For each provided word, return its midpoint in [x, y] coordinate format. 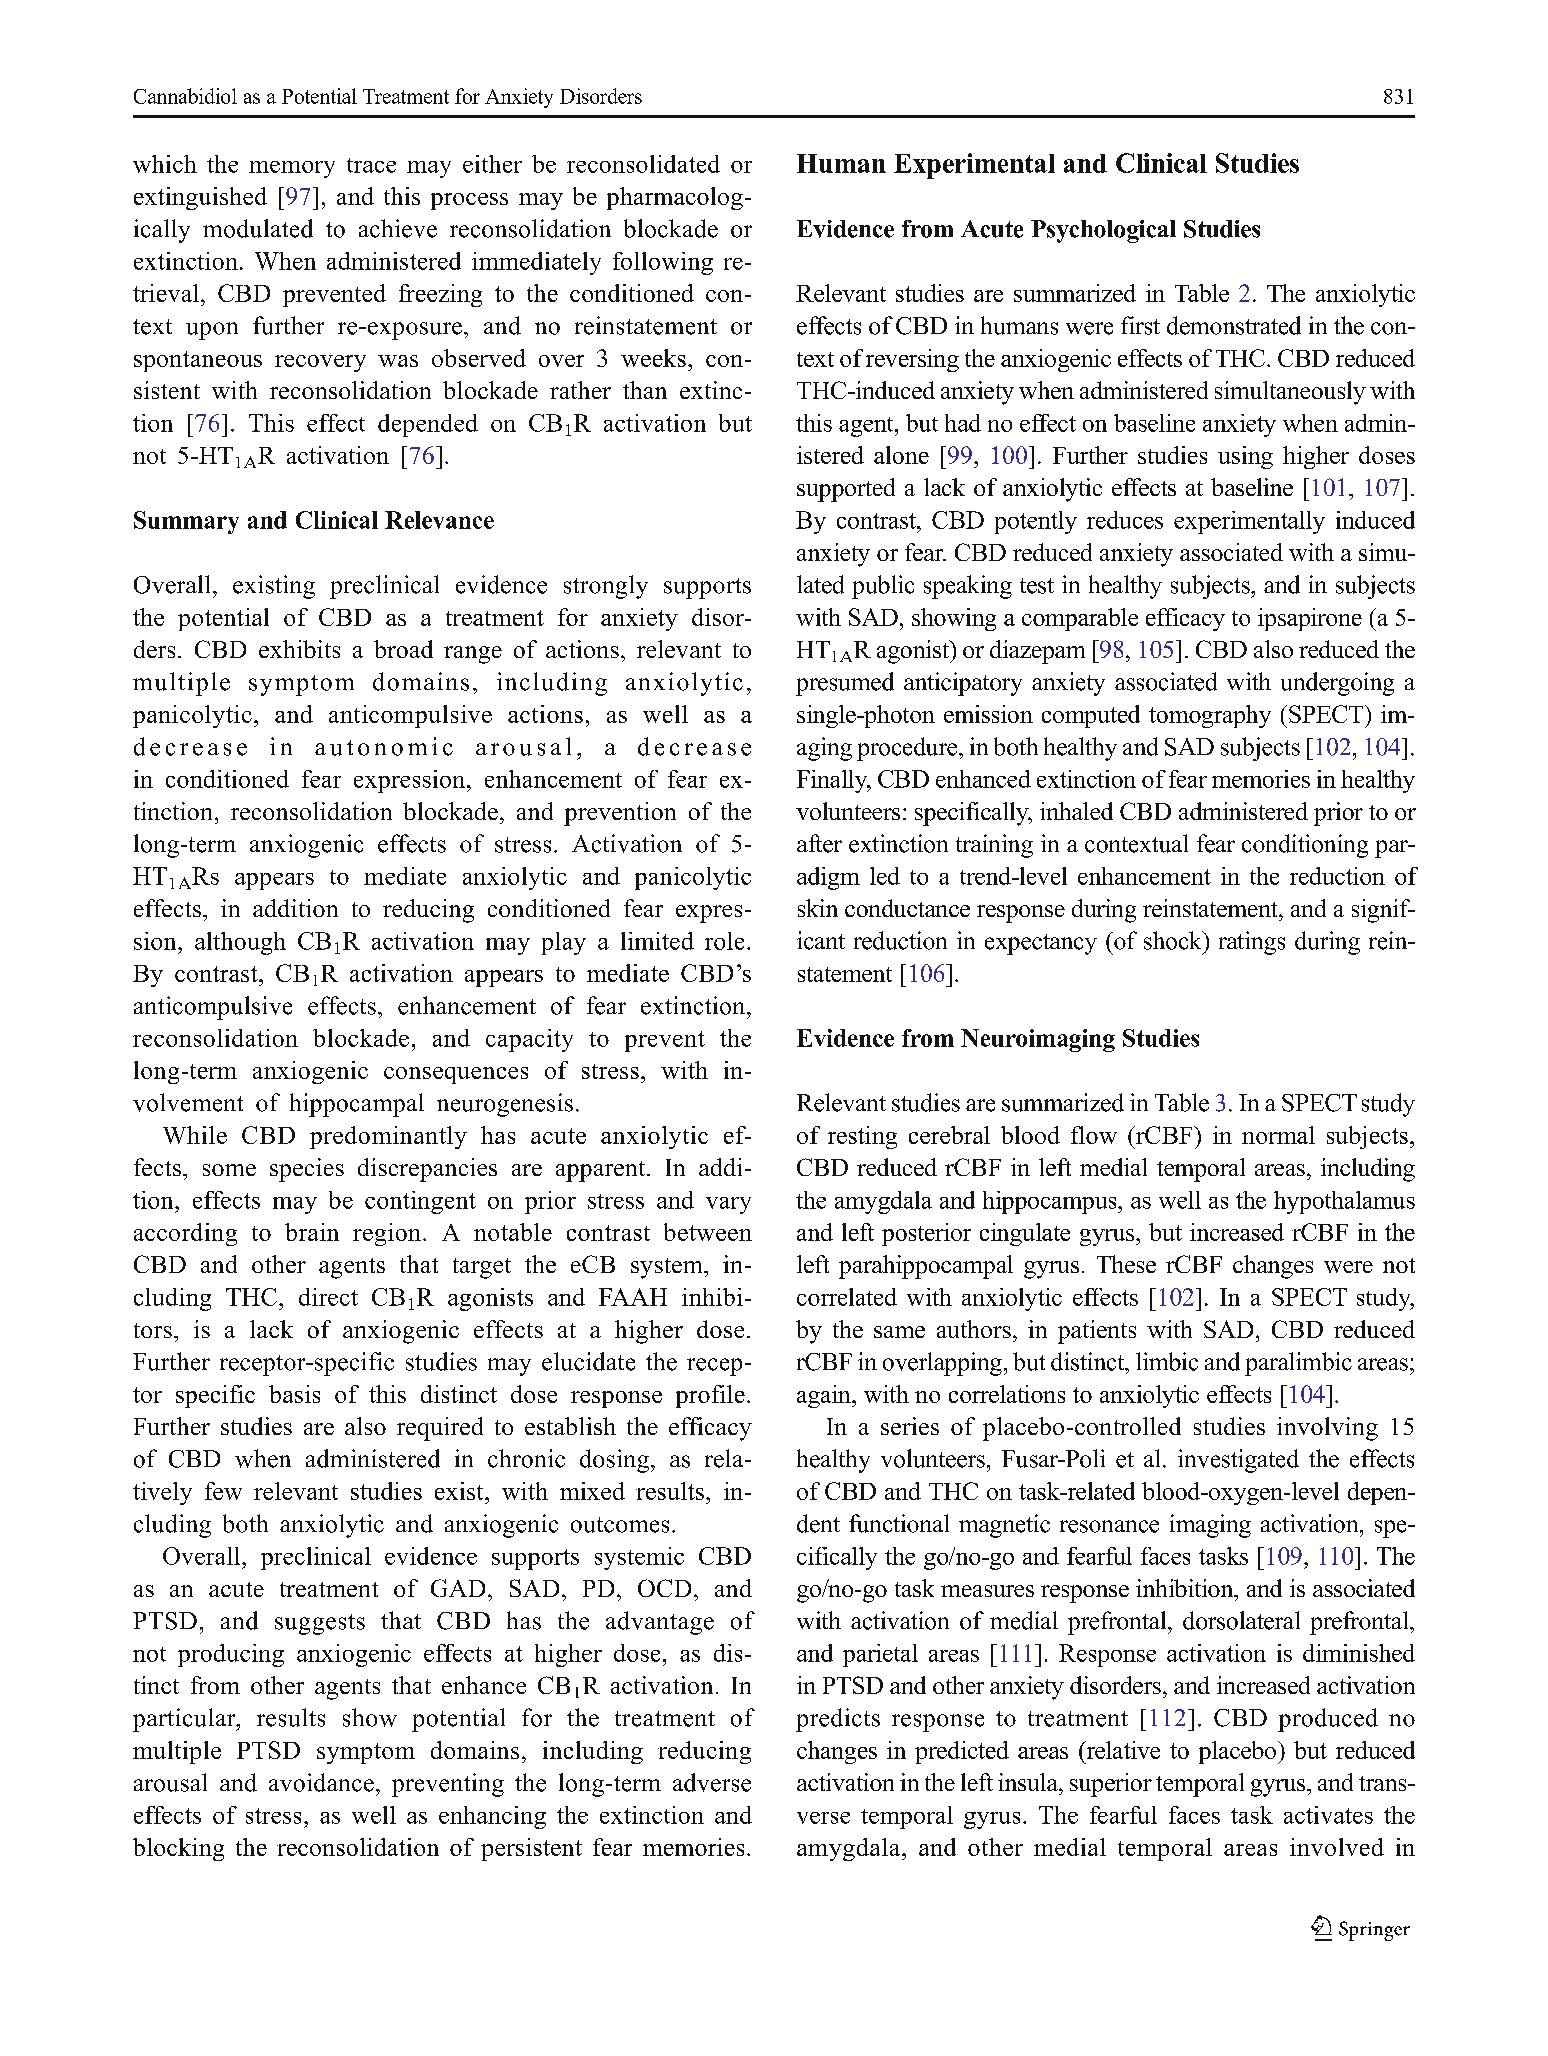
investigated [1238, 1461]
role [724, 941]
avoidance [321, 1782]
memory [292, 169]
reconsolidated [643, 164]
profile [710, 1396]
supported [846, 490]
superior [1111, 1785]
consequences [456, 1075]
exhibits [299, 649]
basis [294, 1394]
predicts [838, 1720]
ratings [1252, 943]
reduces [1125, 520]
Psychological [1103, 231]
